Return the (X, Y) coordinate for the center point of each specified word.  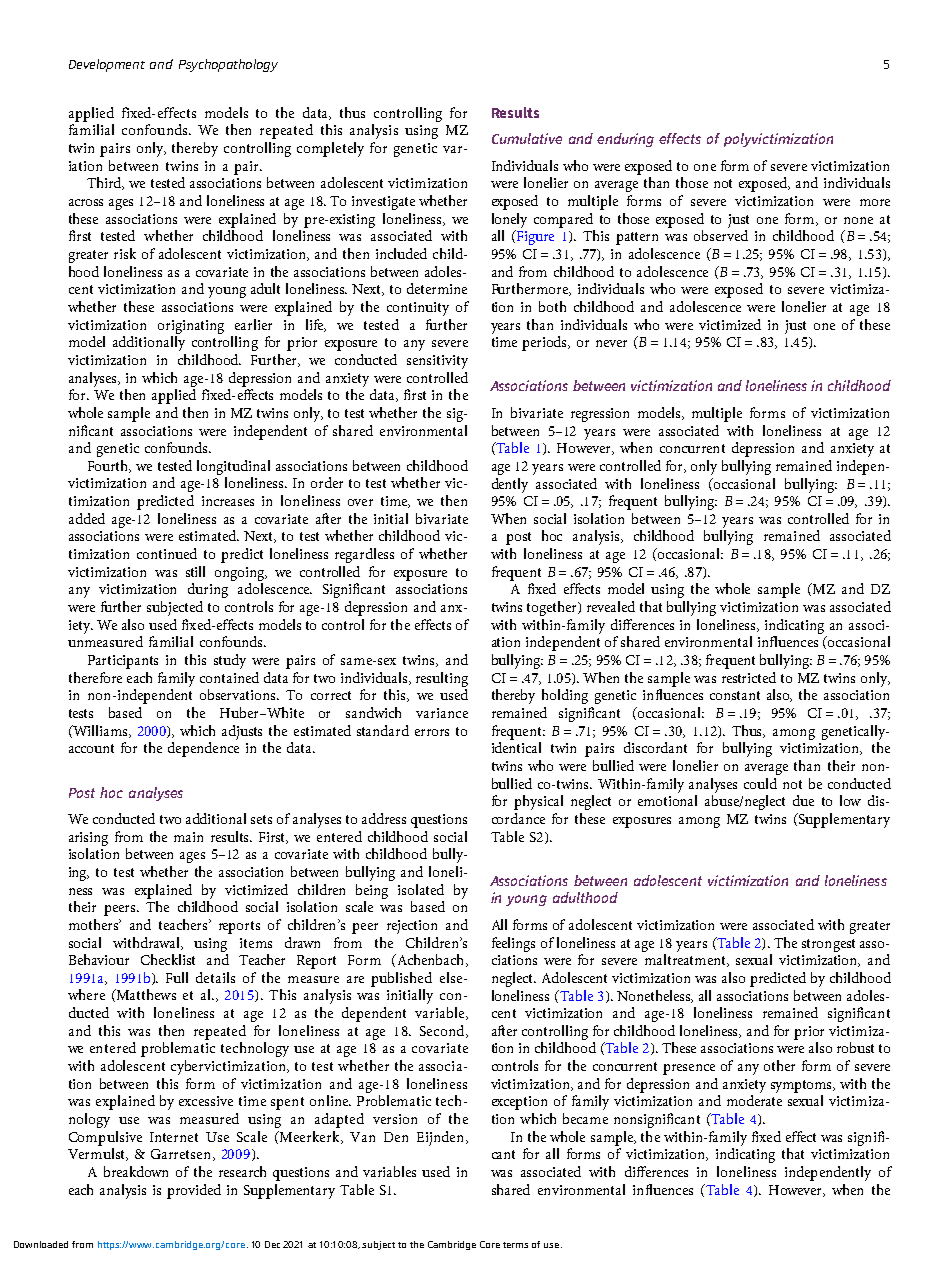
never (611, 343)
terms (515, 1245)
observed (721, 235)
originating (191, 327)
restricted (749, 677)
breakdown (136, 1171)
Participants (123, 662)
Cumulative (527, 138)
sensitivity (437, 362)
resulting (442, 679)
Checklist (168, 959)
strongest (828, 945)
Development (107, 65)
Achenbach (430, 960)
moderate (754, 1100)
